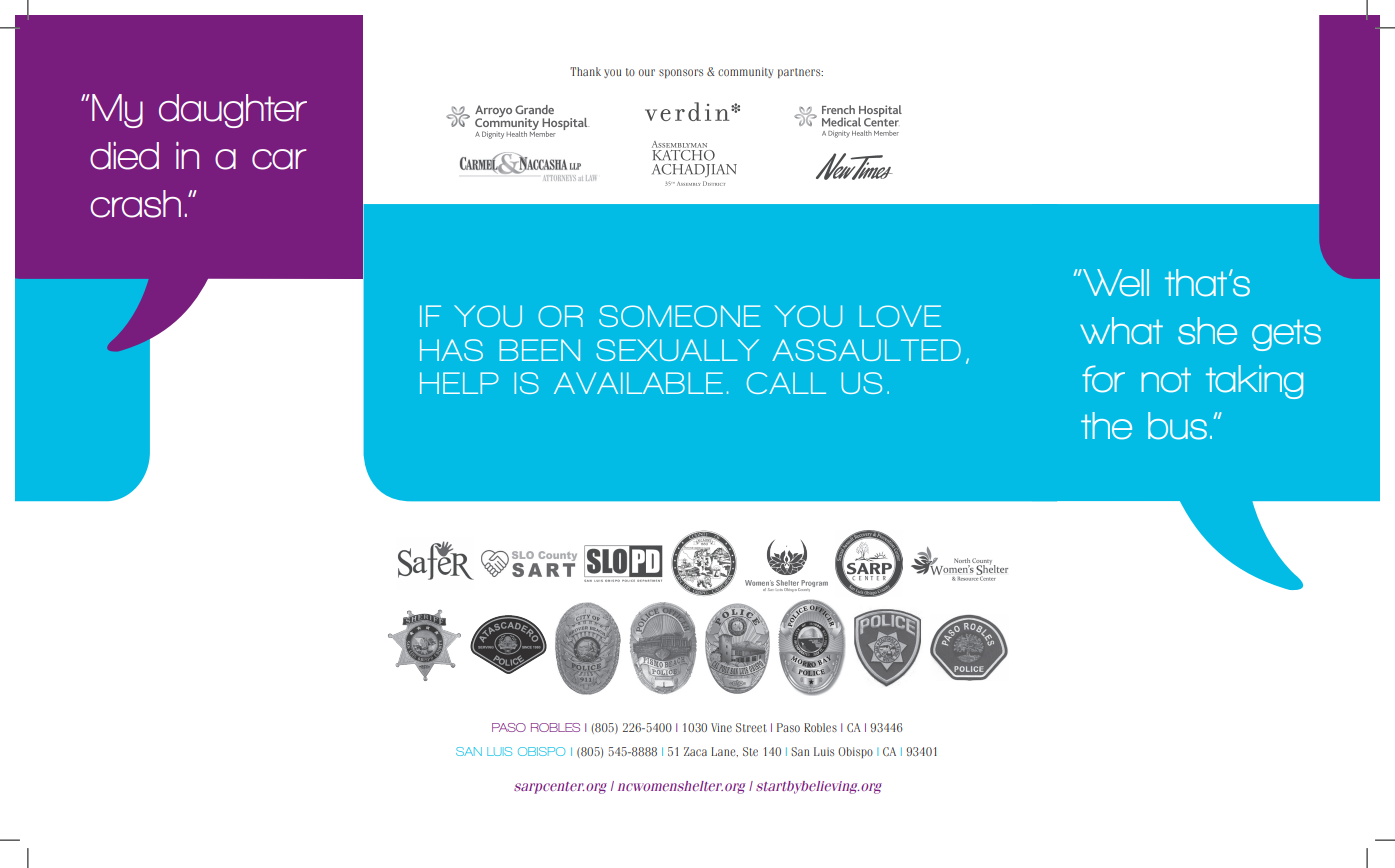 The width and height of the screenshot is (1395, 868). What do you see at coordinates (751, 727) in the screenshot?
I see `Street` at bounding box center [751, 727].
